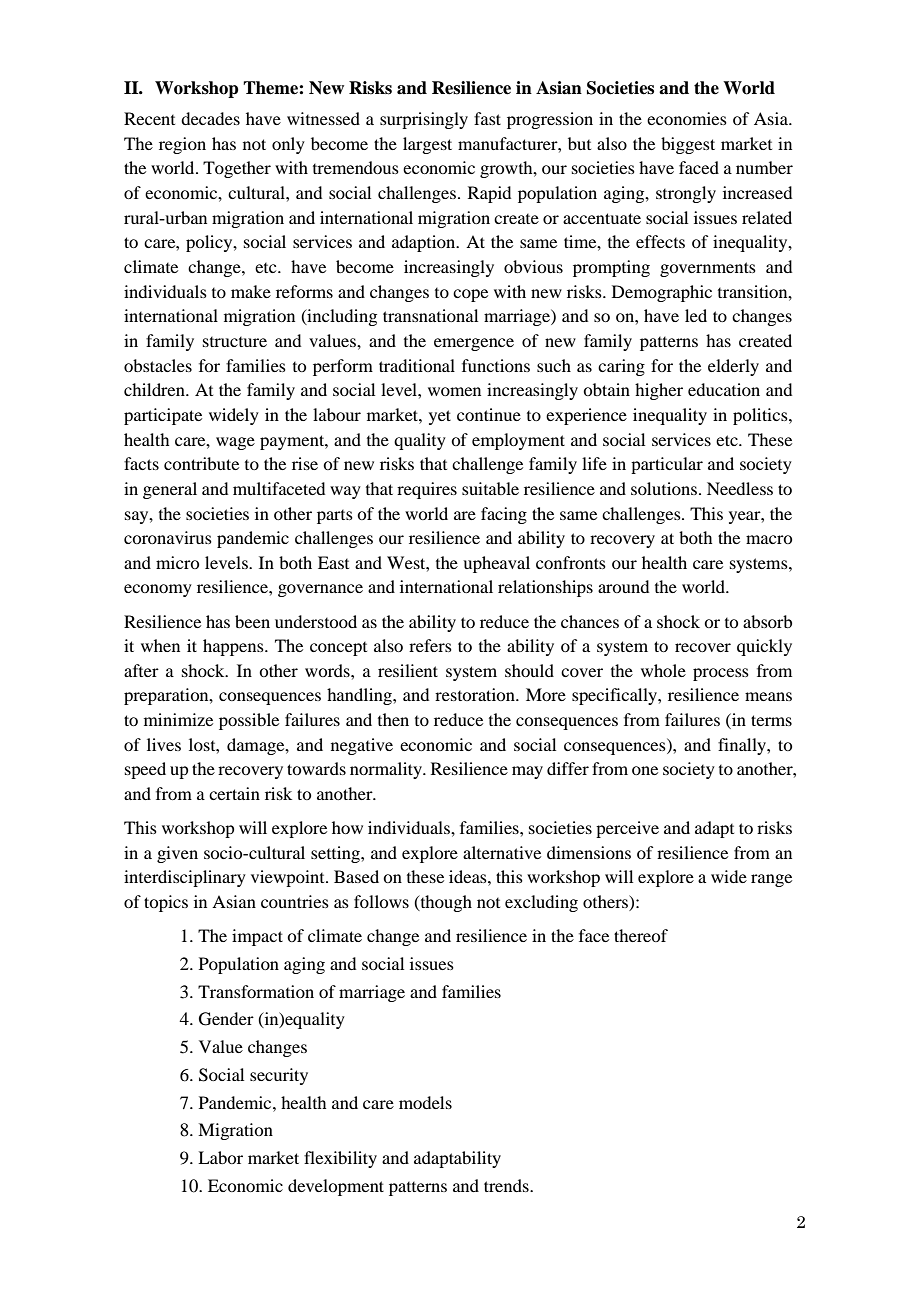 The image size is (924, 1308). I want to click on structure, so click(235, 342).
